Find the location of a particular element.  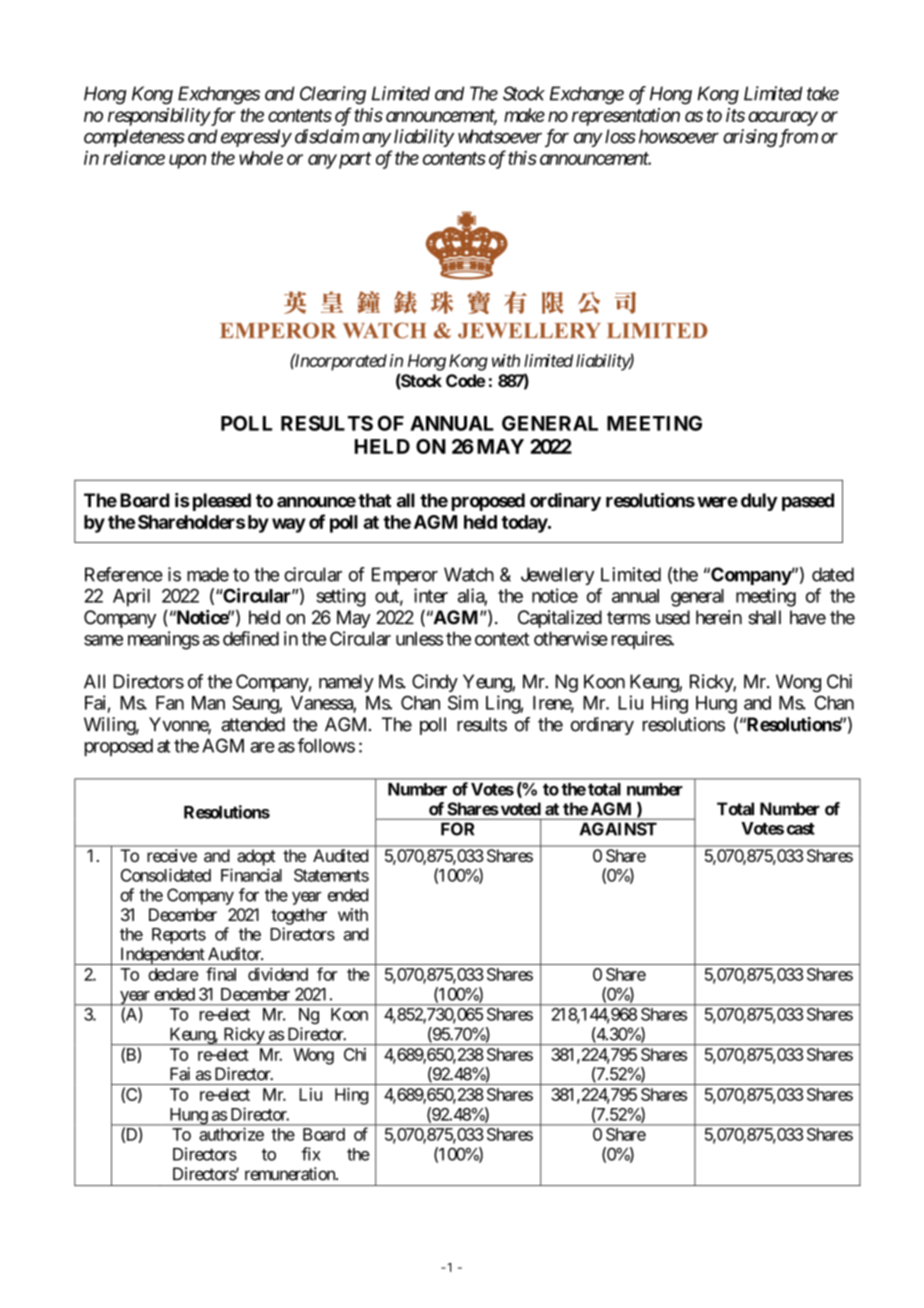

dividend is located at coordinates (278, 974).
